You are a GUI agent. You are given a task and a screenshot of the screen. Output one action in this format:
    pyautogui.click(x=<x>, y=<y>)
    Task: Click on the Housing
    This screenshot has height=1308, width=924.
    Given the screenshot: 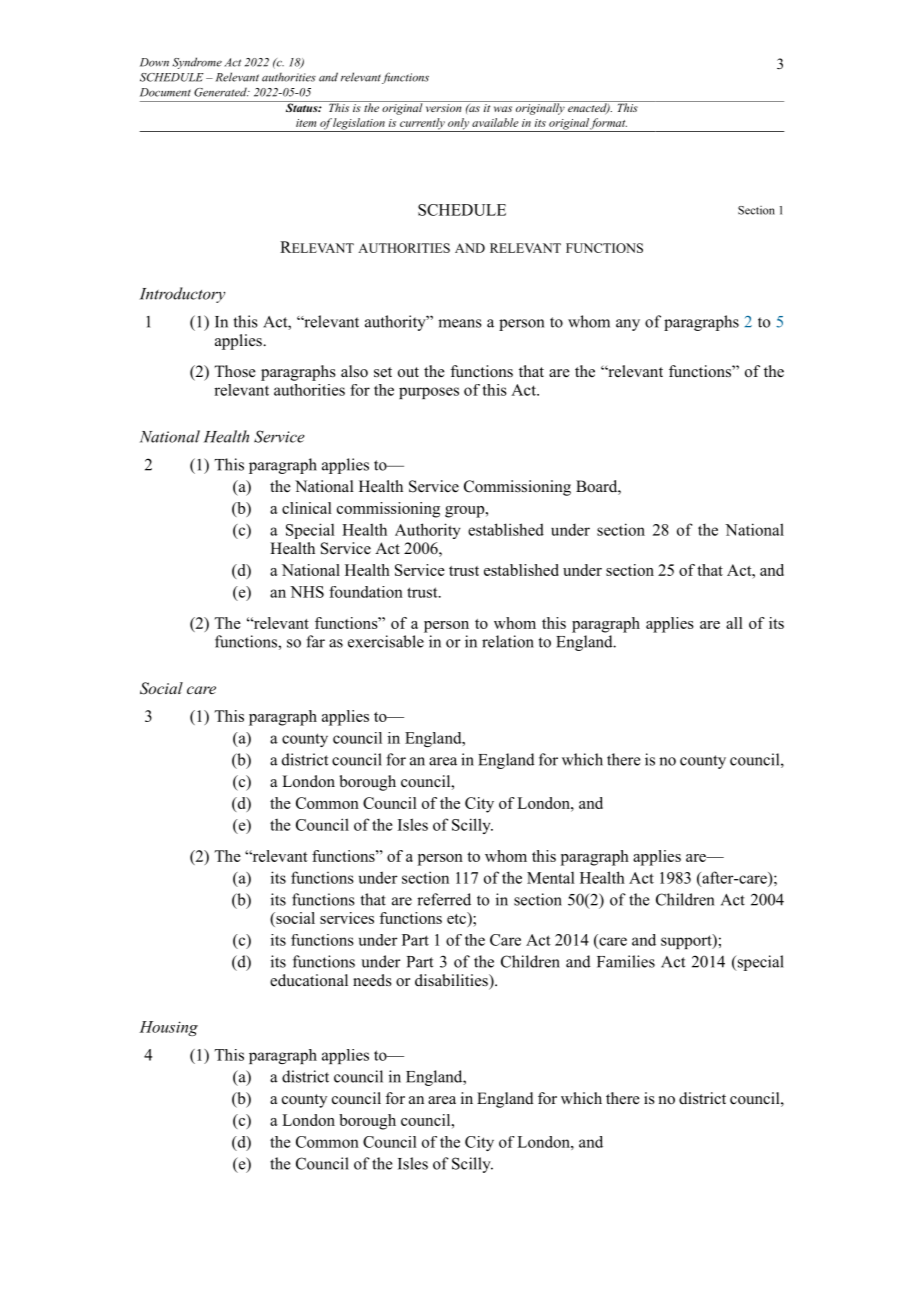 What is the action you would take?
    pyautogui.click(x=168, y=1028)
